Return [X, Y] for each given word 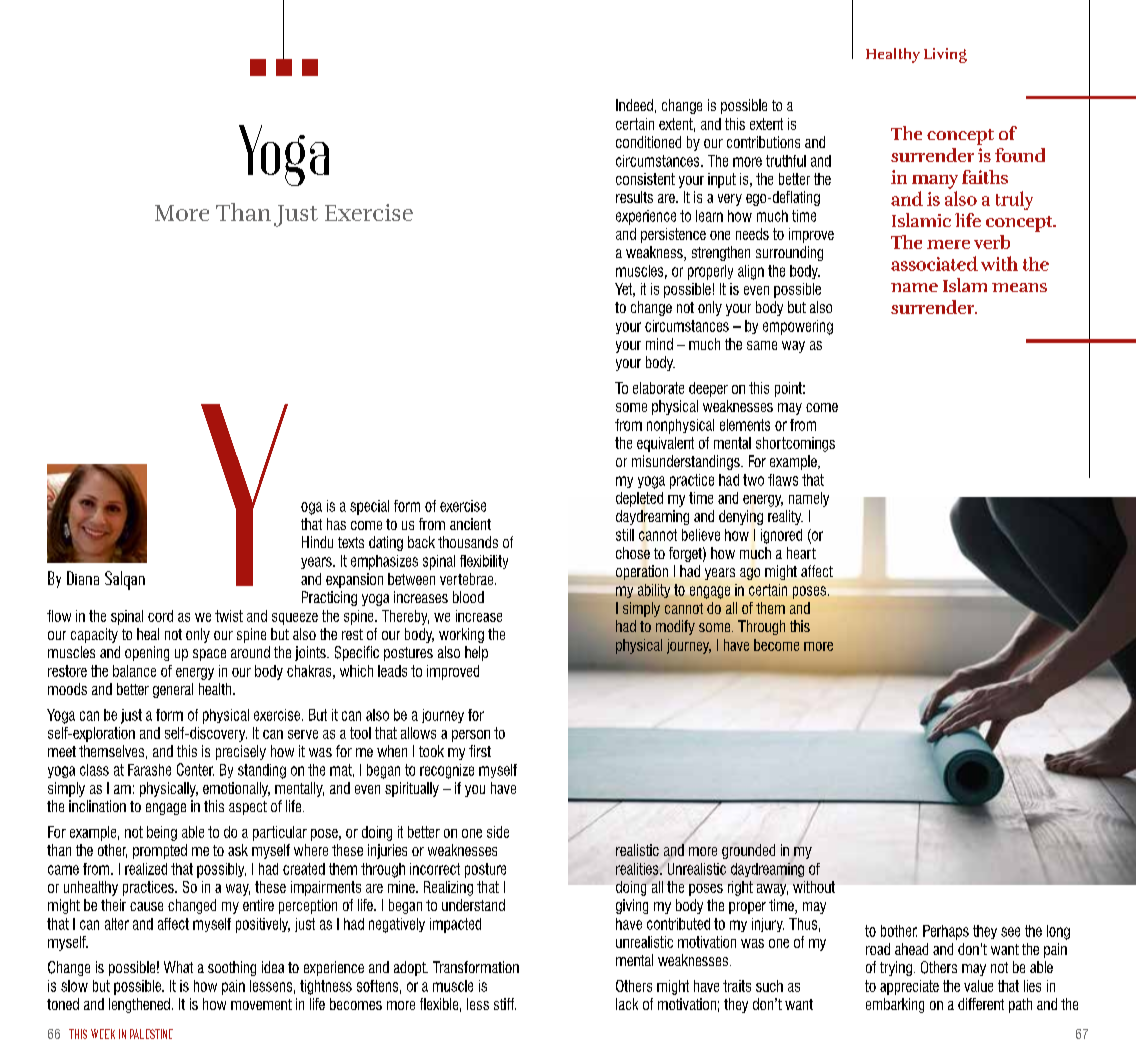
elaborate [658, 388]
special [369, 507]
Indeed [634, 105]
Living [945, 55]
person [471, 736]
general [173, 690]
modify [675, 627]
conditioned [648, 142]
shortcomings [795, 444]
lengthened [139, 1005]
